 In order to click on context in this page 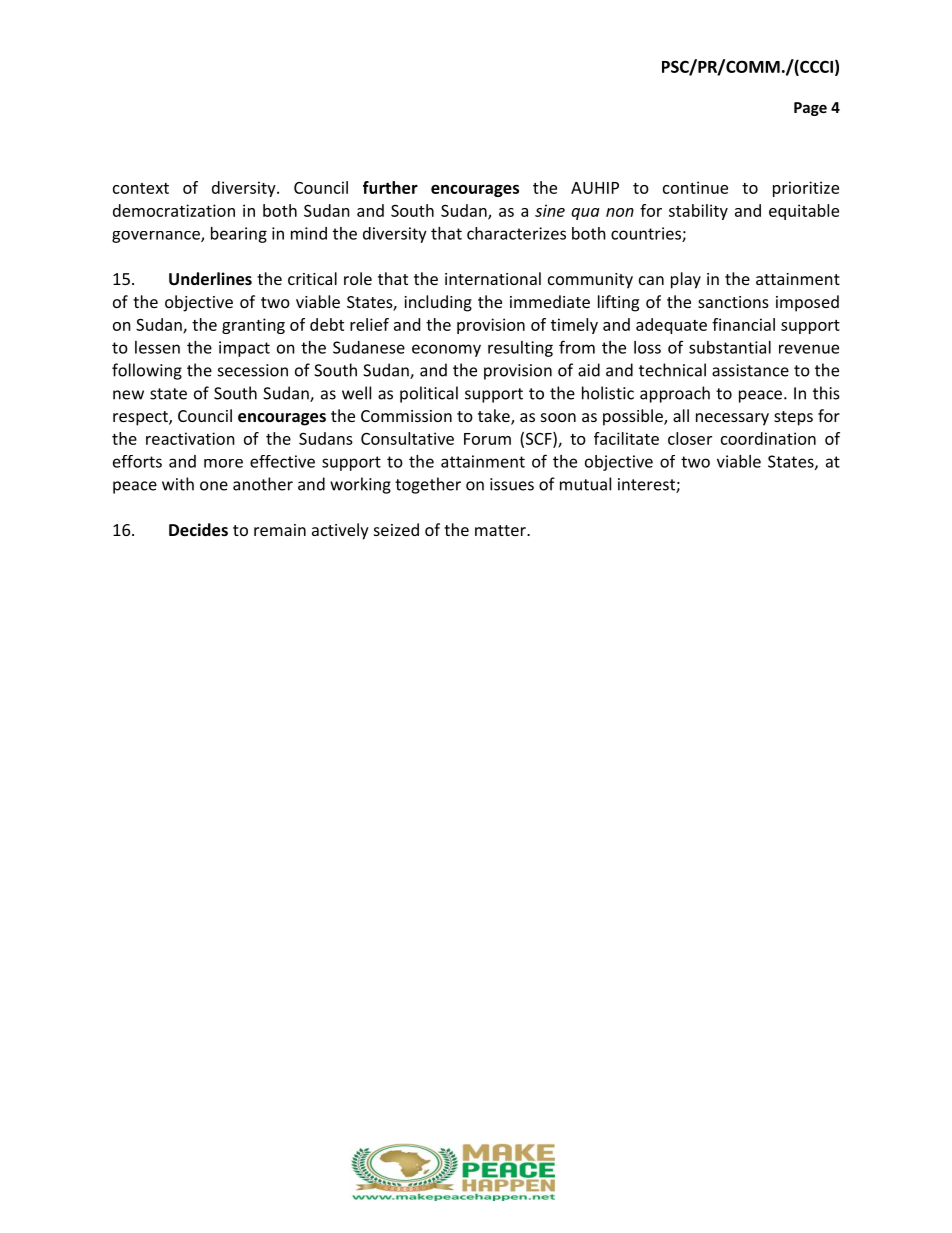, I will do `click(141, 188)`.
